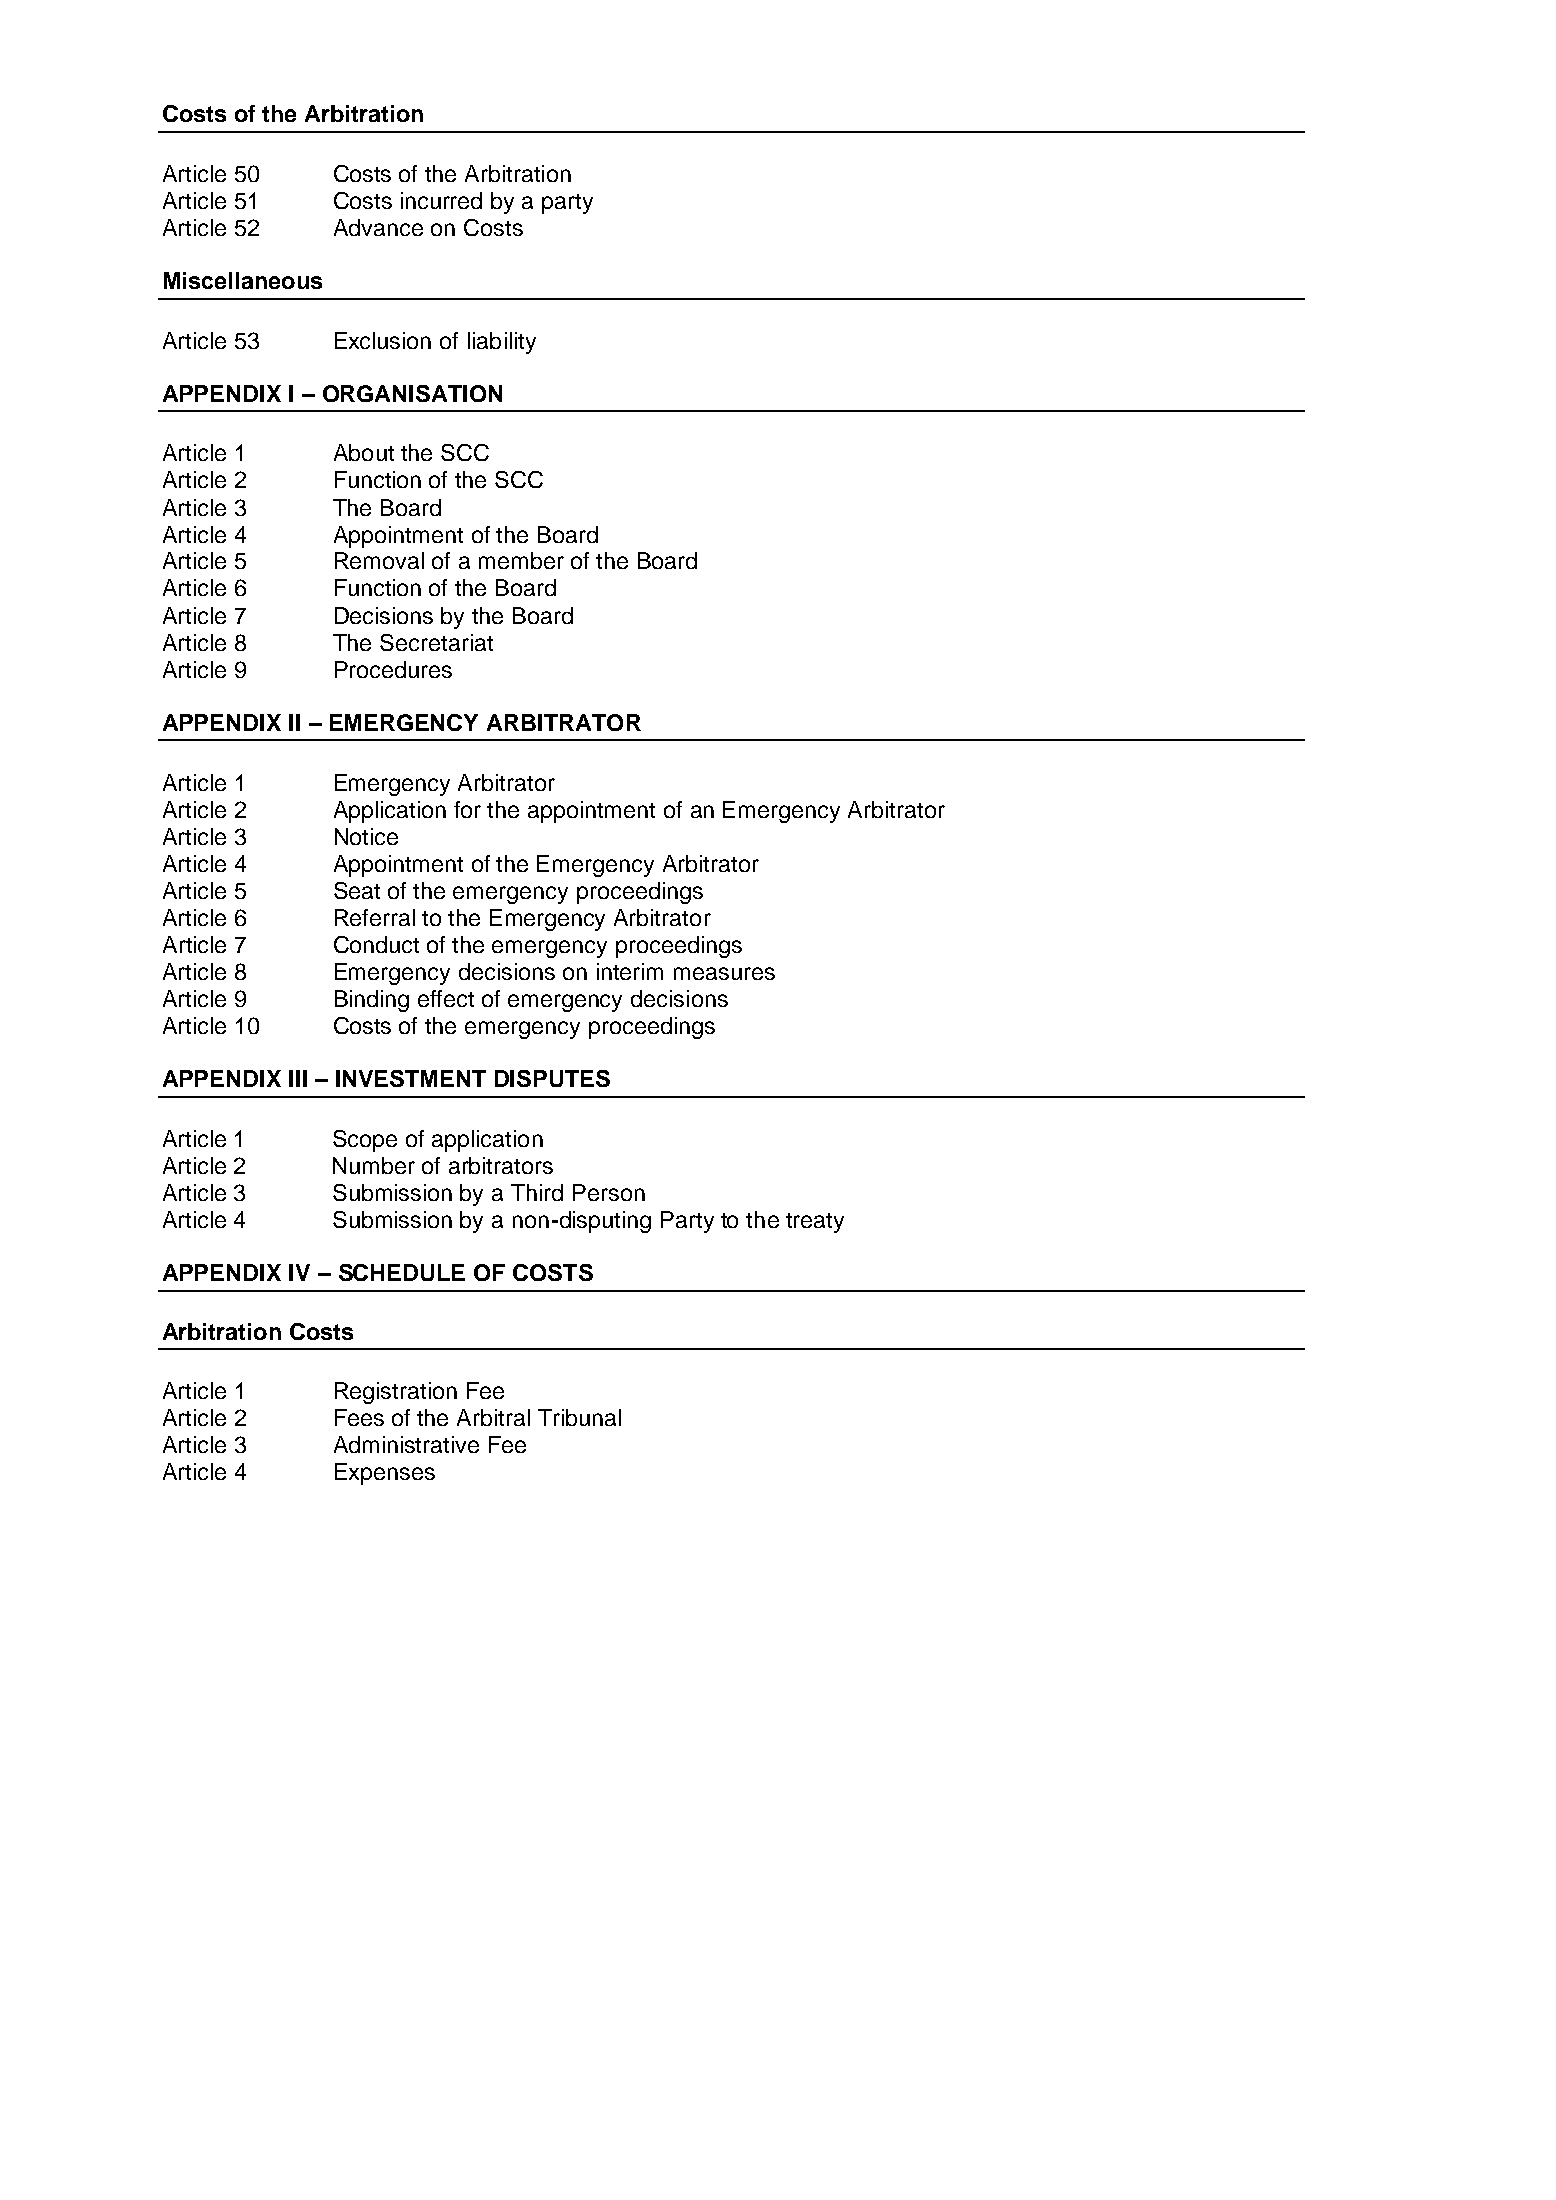  Describe the element at coordinates (521, 560) in the screenshot. I see `member` at that location.
